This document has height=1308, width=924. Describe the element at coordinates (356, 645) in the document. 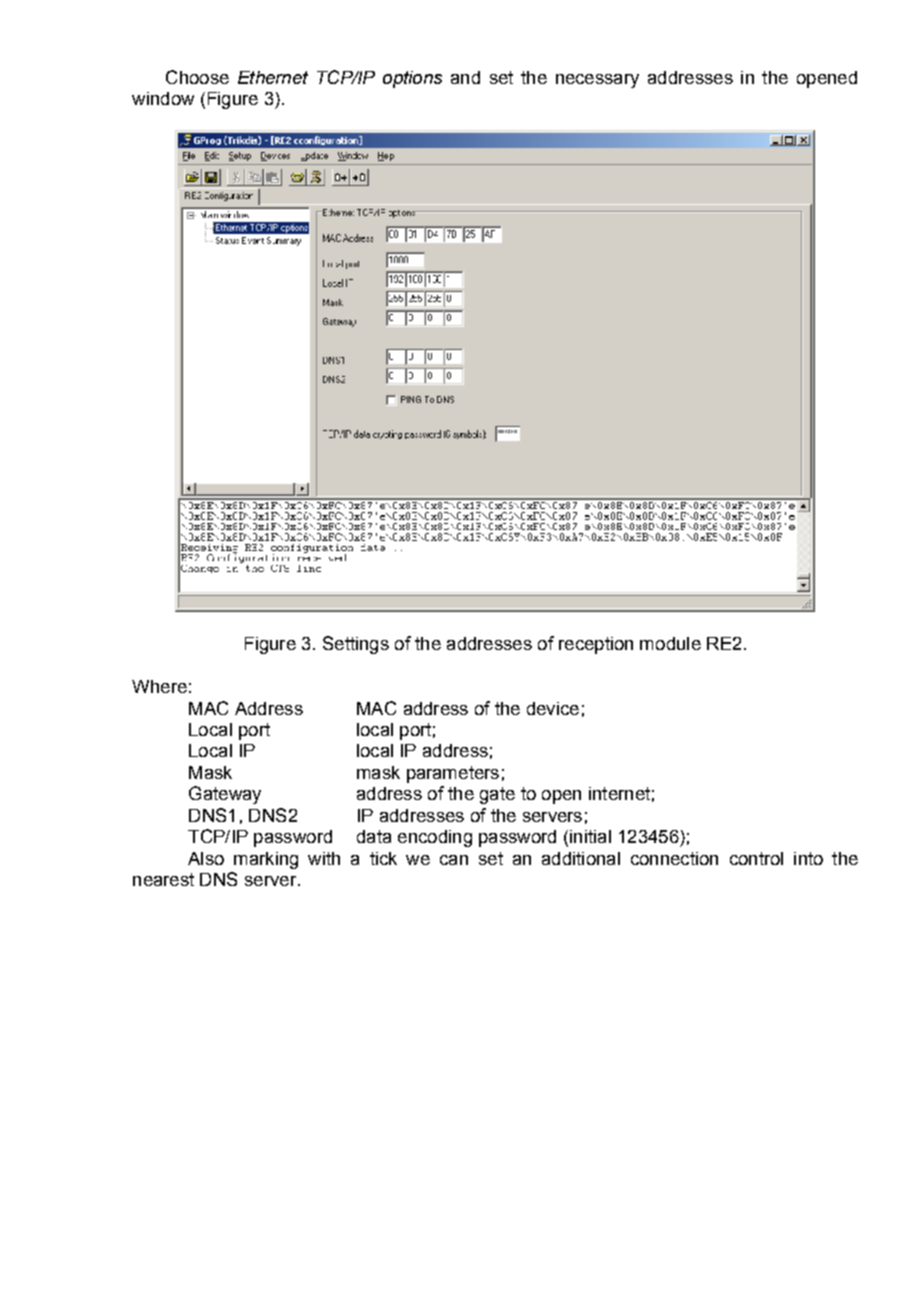

I see `Settings` at that location.
